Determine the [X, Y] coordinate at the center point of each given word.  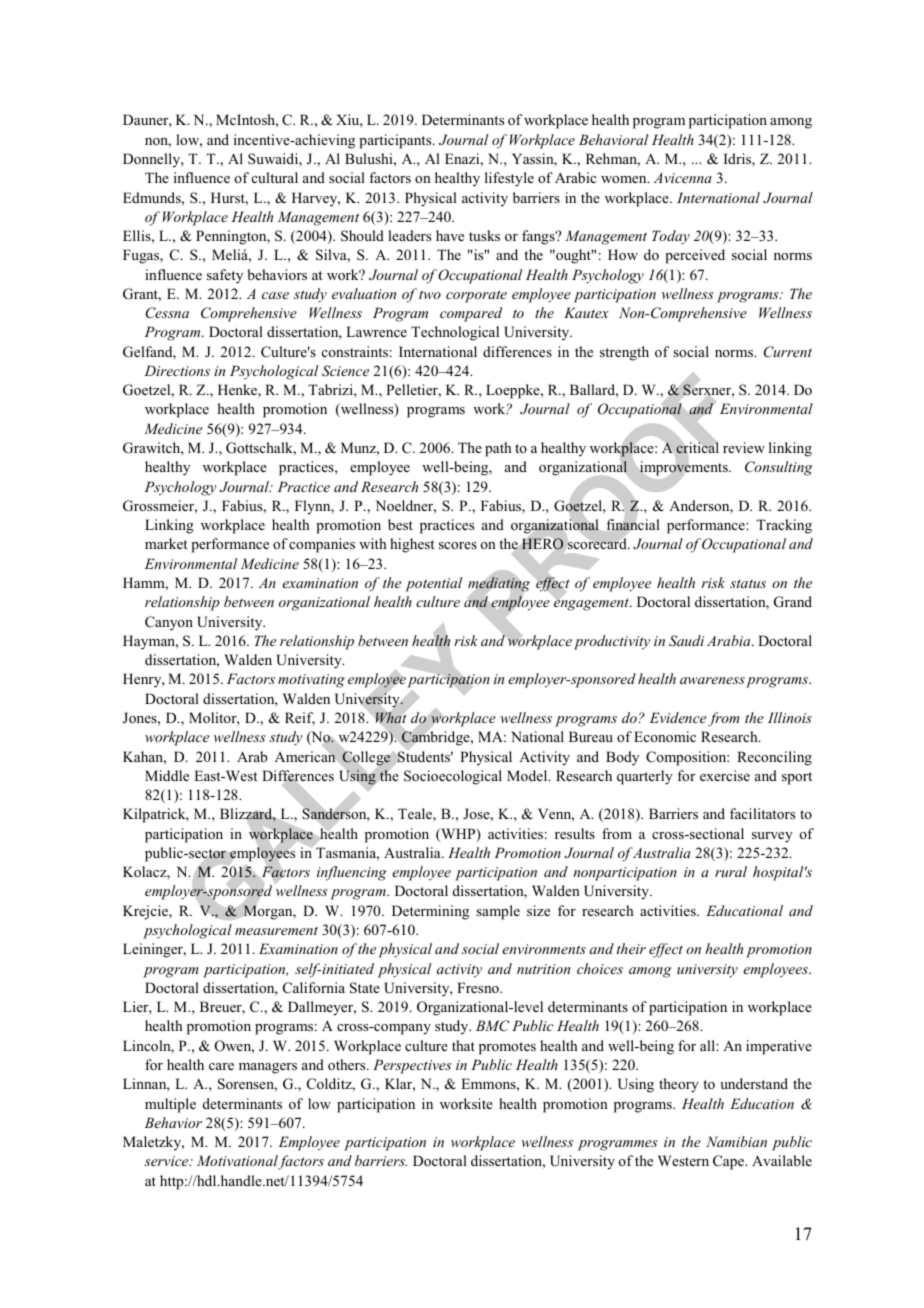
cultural [275, 177]
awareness [712, 680]
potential [433, 584]
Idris [738, 160]
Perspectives [412, 1066]
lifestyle [509, 179]
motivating [311, 681]
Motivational [238, 1162]
